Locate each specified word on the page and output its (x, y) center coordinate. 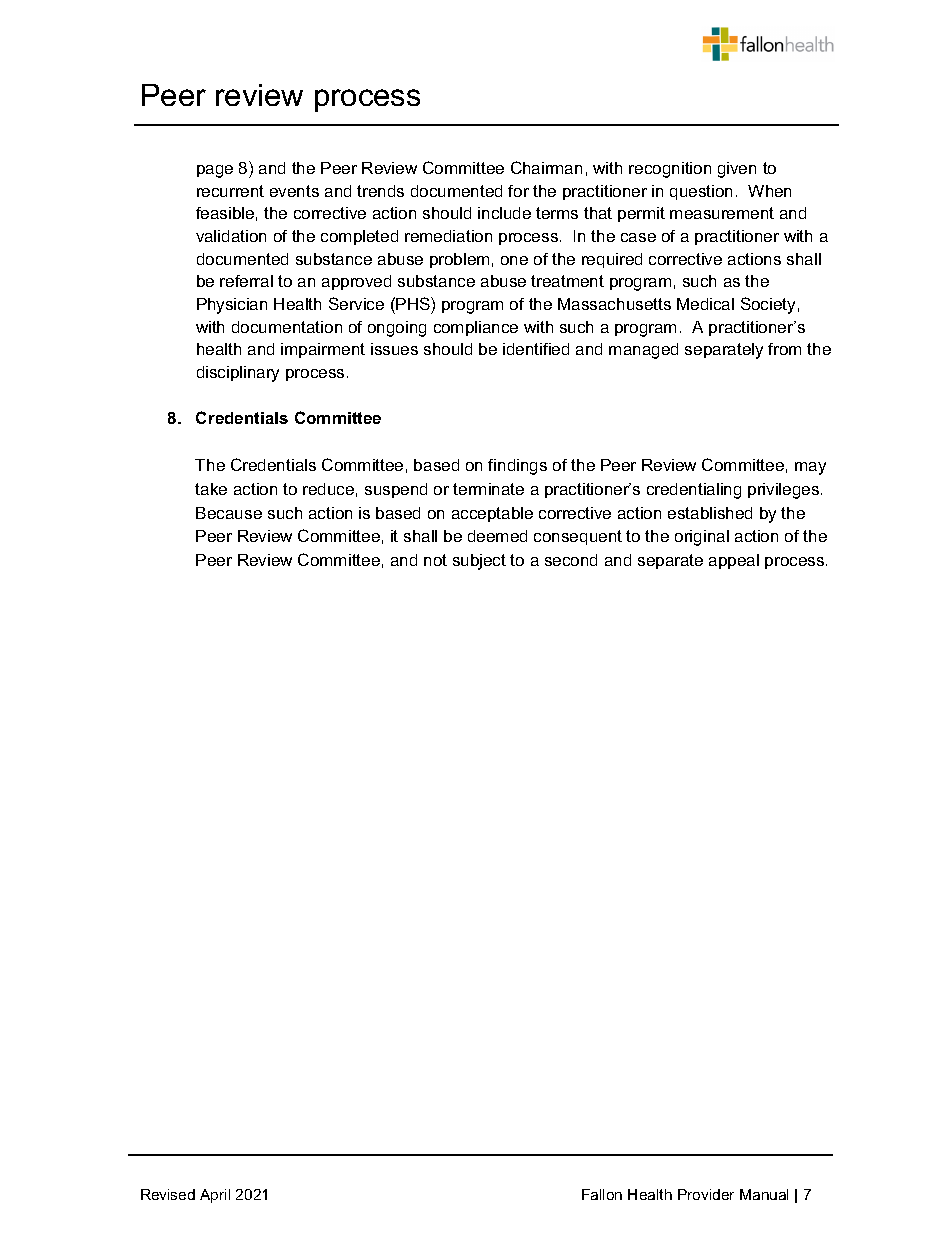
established (710, 513)
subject (479, 562)
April (215, 1196)
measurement (722, 213)
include (504, 213)
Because (229, 513)
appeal (734, 561)
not (435, 560)
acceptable (492, 514)
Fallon (602, 1194)
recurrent (230, 191)
